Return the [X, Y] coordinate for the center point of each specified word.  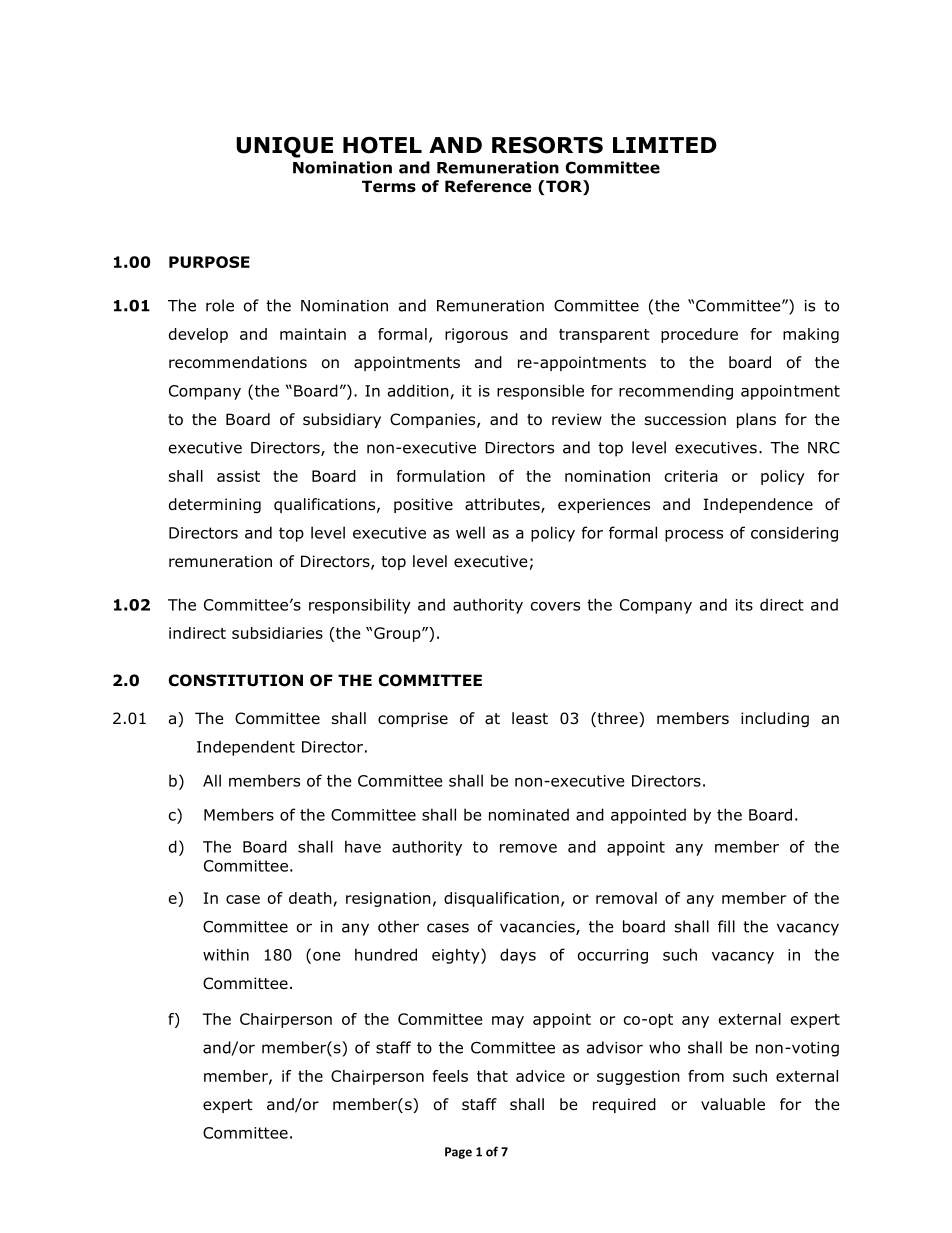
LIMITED [665, 145]
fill [726, 926]
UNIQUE [284, 147]
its [744, 605]
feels [450, 1076]
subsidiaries [277, 633]
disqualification [501, 899]
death [310, 898]
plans [756, 420]
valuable [733, 1104]
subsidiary [342, 420]
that [492, 1076]
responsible [540, 392]
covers [555, 606]
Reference [488, 186]
